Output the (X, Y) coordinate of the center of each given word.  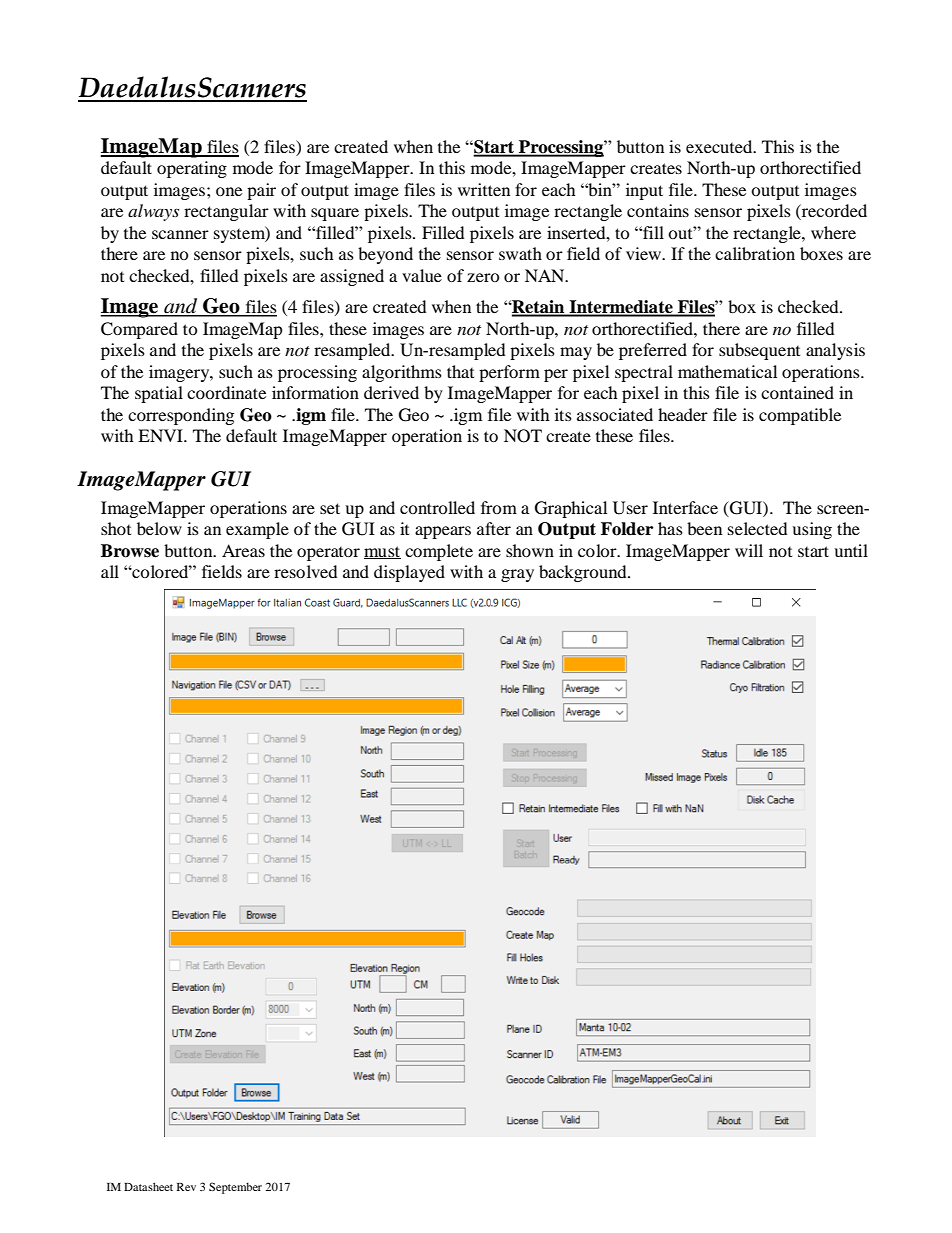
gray (517, 575)
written (484, 189)
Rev (186, 1187)
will (749, 550)
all (110, 571)
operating (192, 169)
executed (720, 146)
